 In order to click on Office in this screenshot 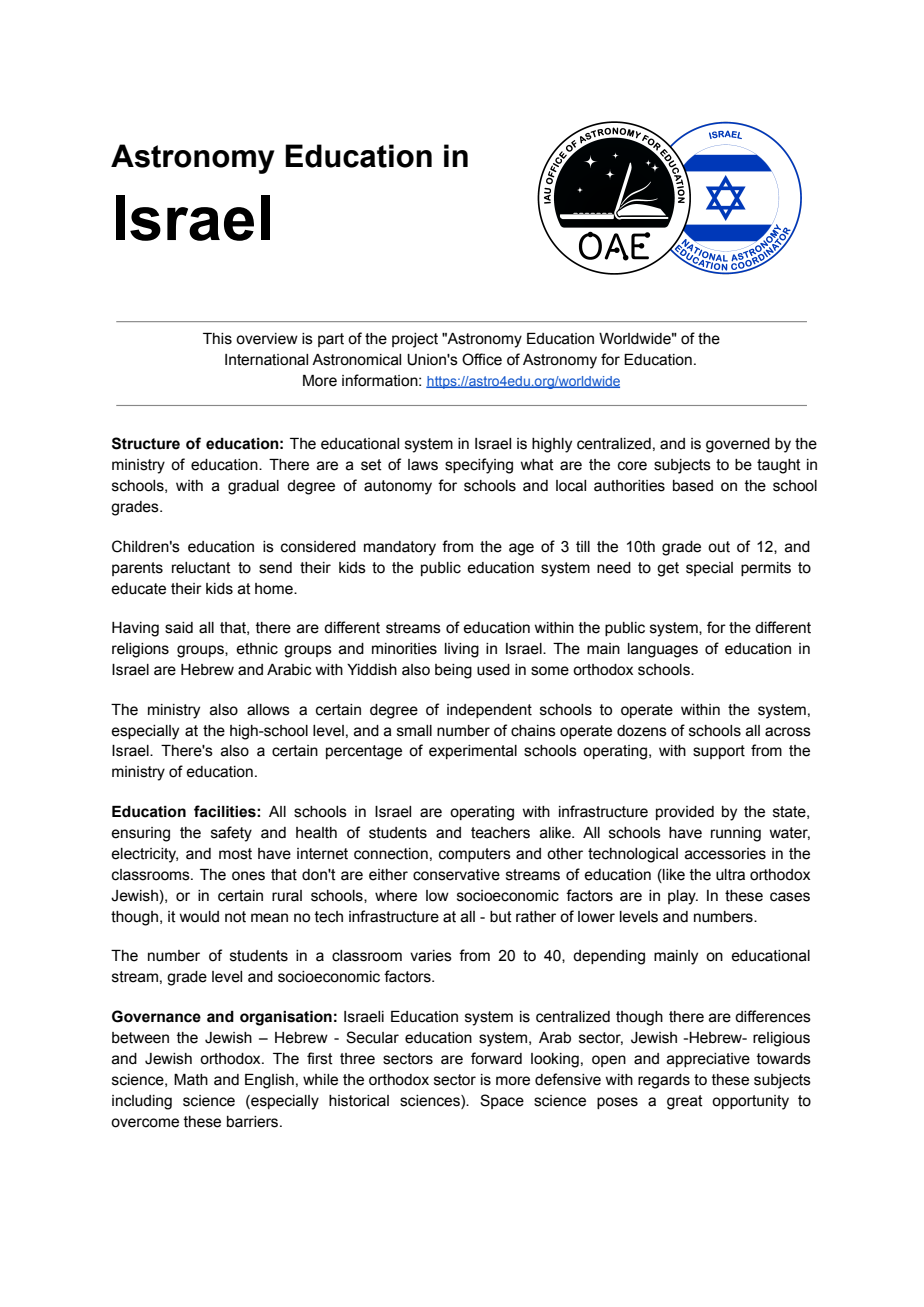, I will do `click(482, 359)`.
